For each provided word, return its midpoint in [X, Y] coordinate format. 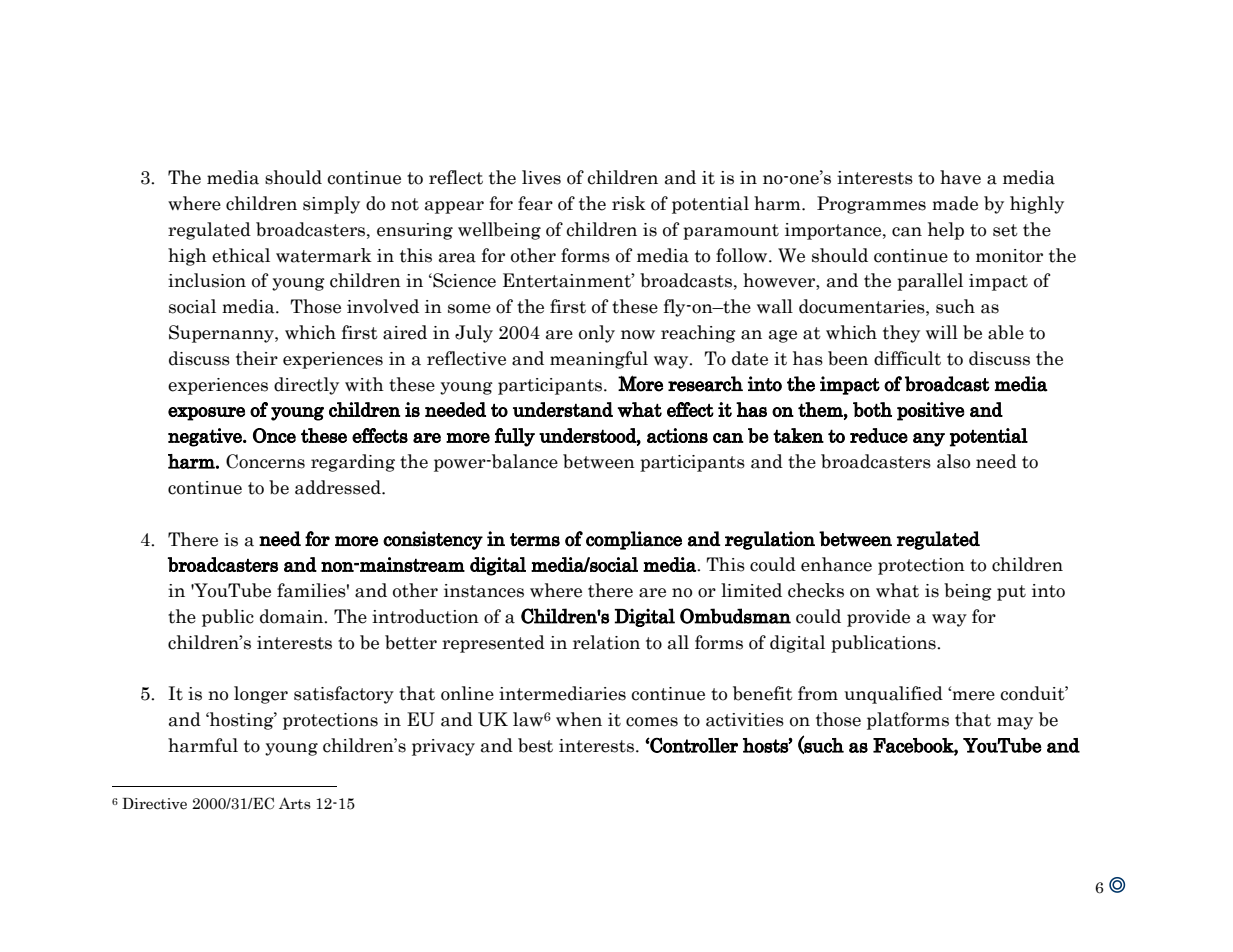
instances [484, 591]
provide [878, 618]
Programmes [871, 205]
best [535, 745]
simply [331, 205]
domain [293, 616]
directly [306, 386]
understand [563, 409]
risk [629, 203]
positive [930, 411]
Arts [295, 803]
